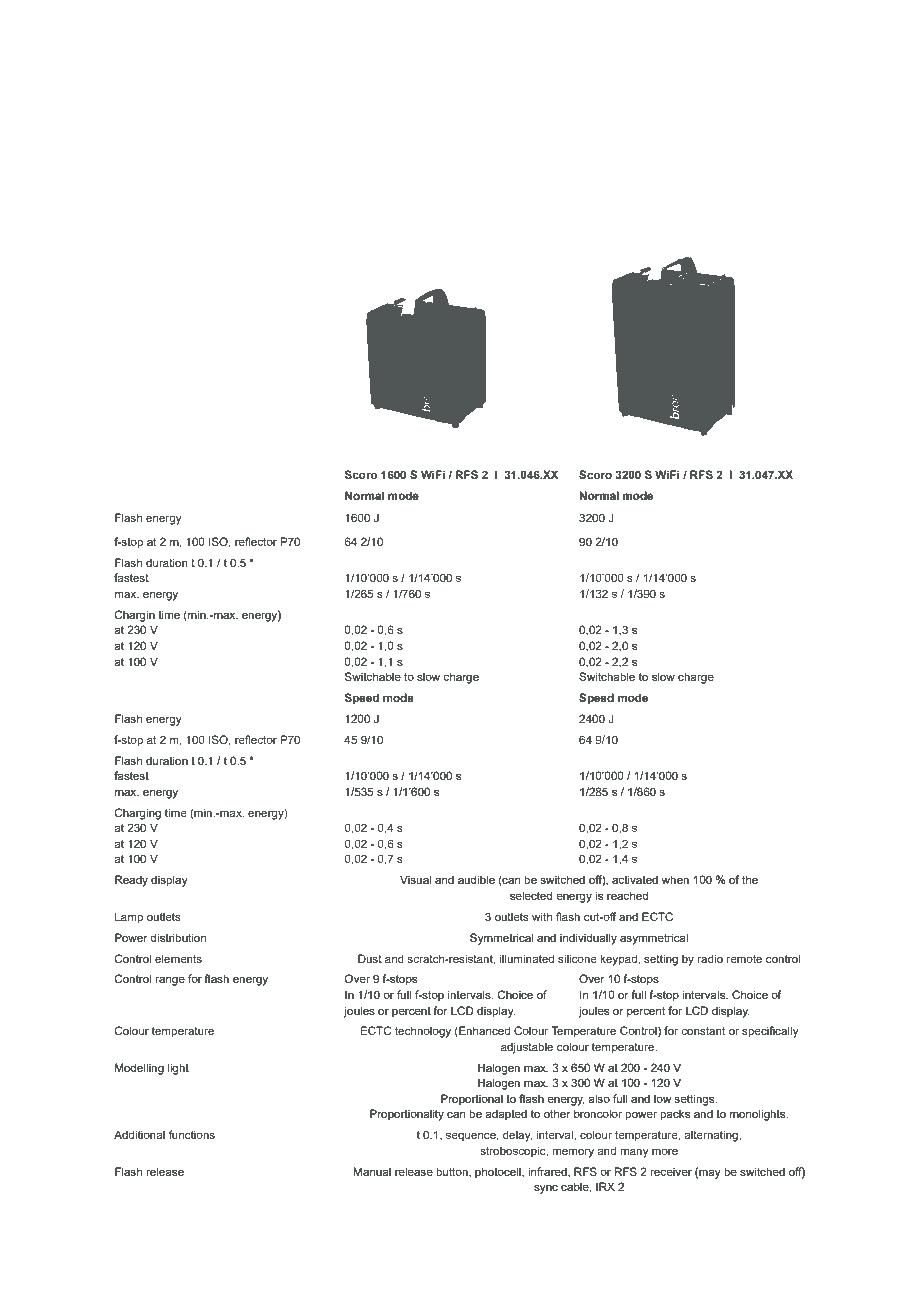  Describe the element at coordinates (192, 1134) in the page. I see `functions` at that location.
